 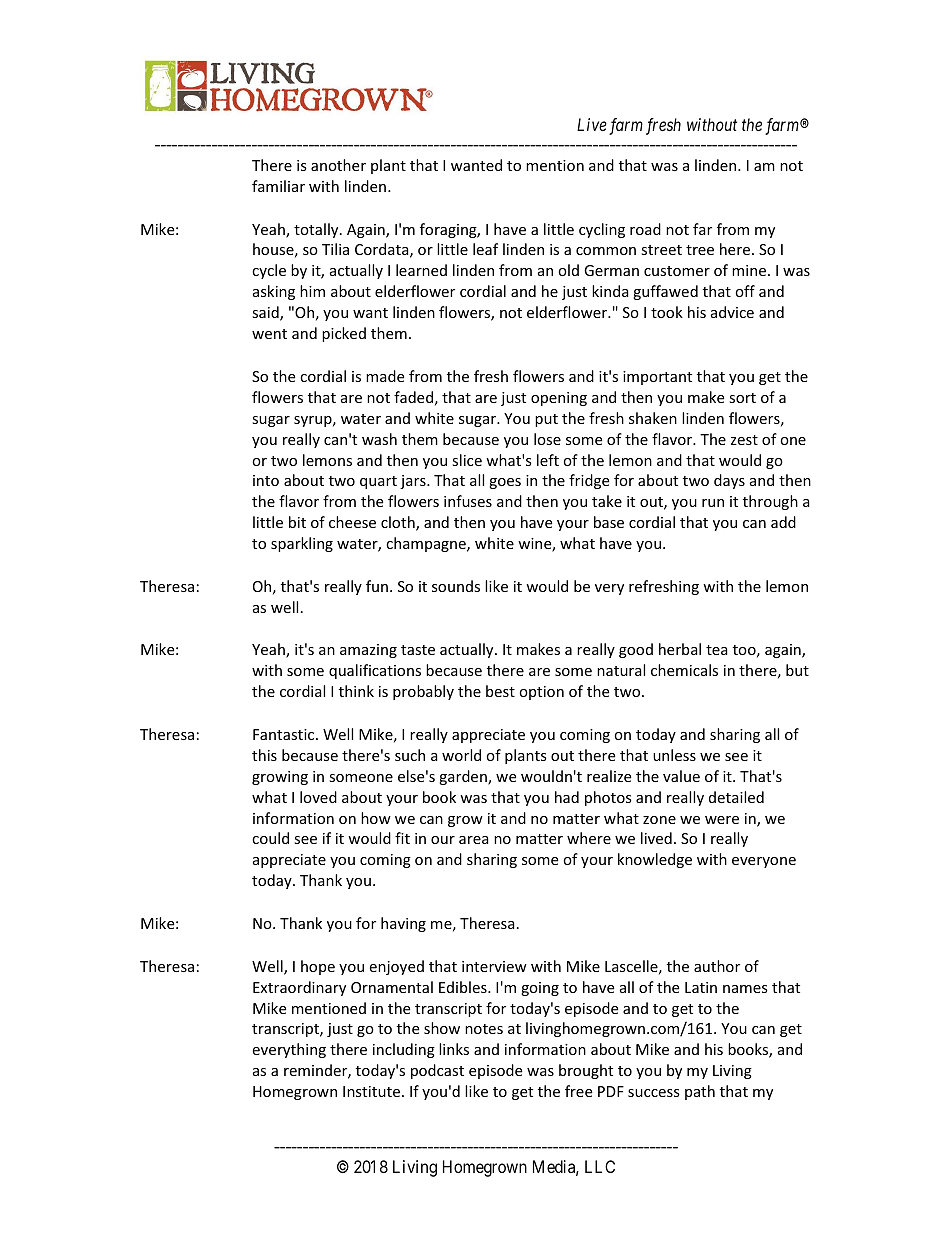 What do you see at coordinates (356, 691) in the document?
I see `think` at bounding box center [356, 691].
